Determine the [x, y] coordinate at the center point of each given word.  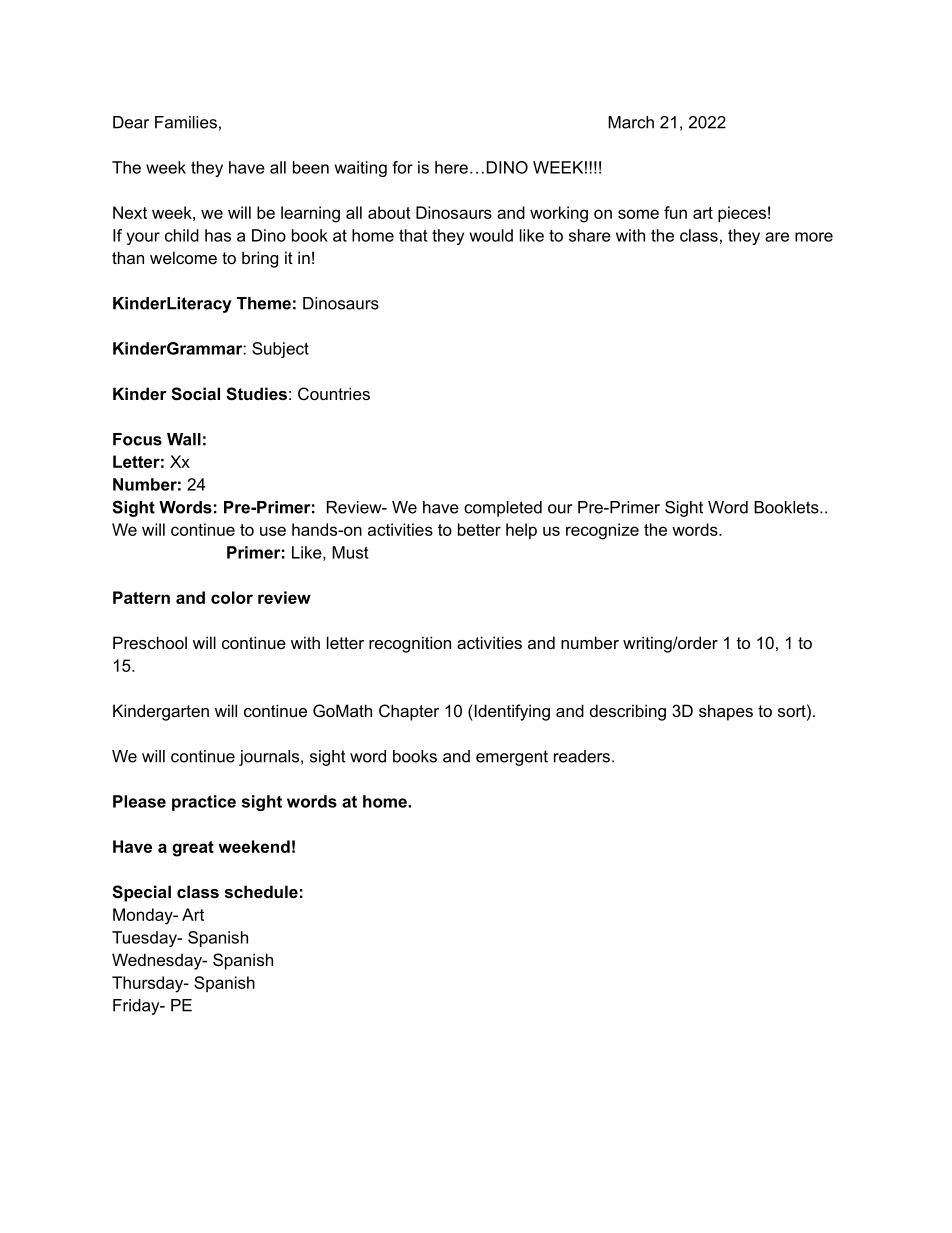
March [631, 122]
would [491, 235]
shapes [726, 712]
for [402, 167]
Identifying [511, 712]
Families [186, 122]
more [814, 237]
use [273, 531]
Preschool [150, 642]
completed [503, 509]
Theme [264, 303]
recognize [602, 531]
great [193, 849]
